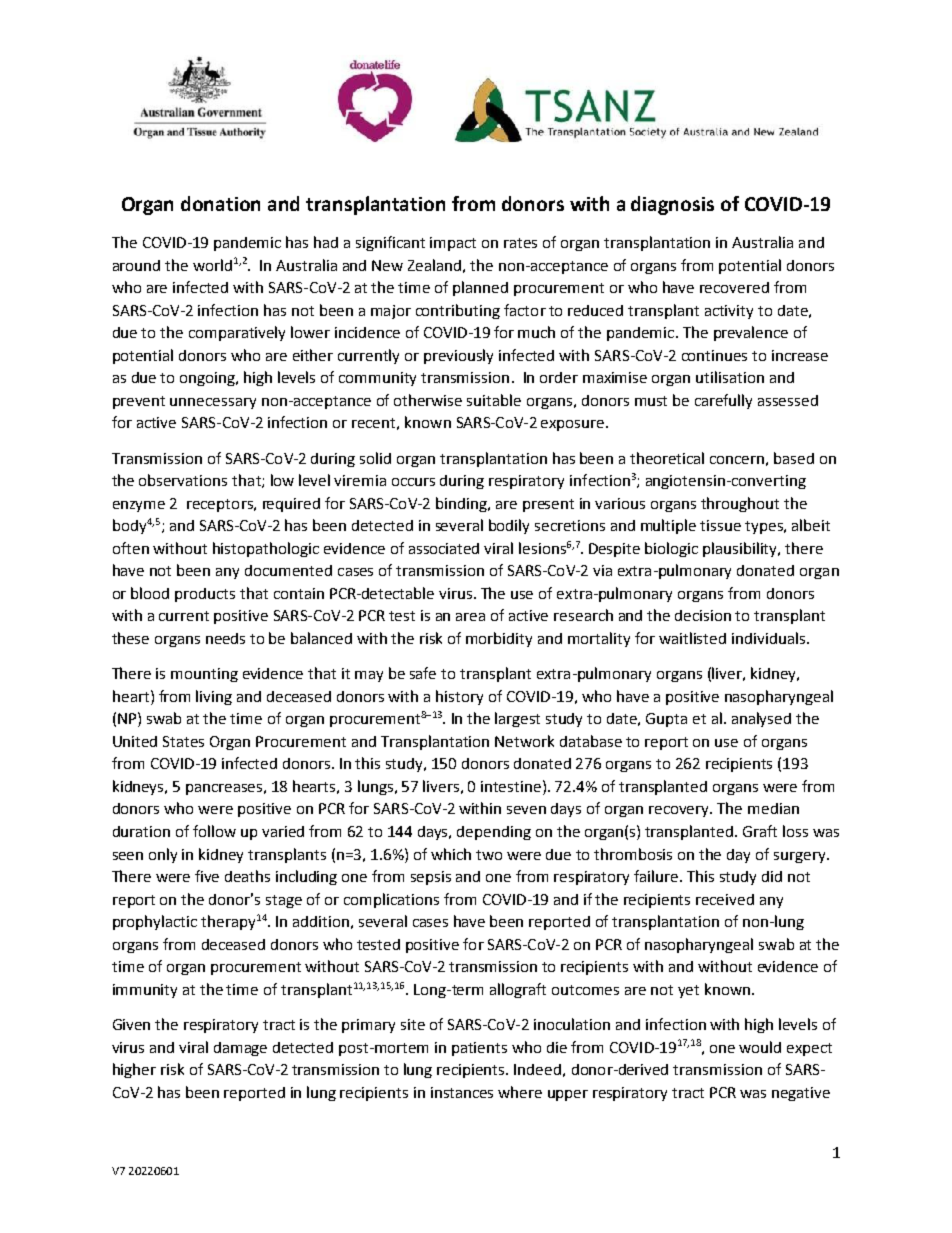 Image resolution: width=952 pixels, height=1233 pixels. Describe the element at coordinates (494, 400) in the image. I see `suitable` at that location.
